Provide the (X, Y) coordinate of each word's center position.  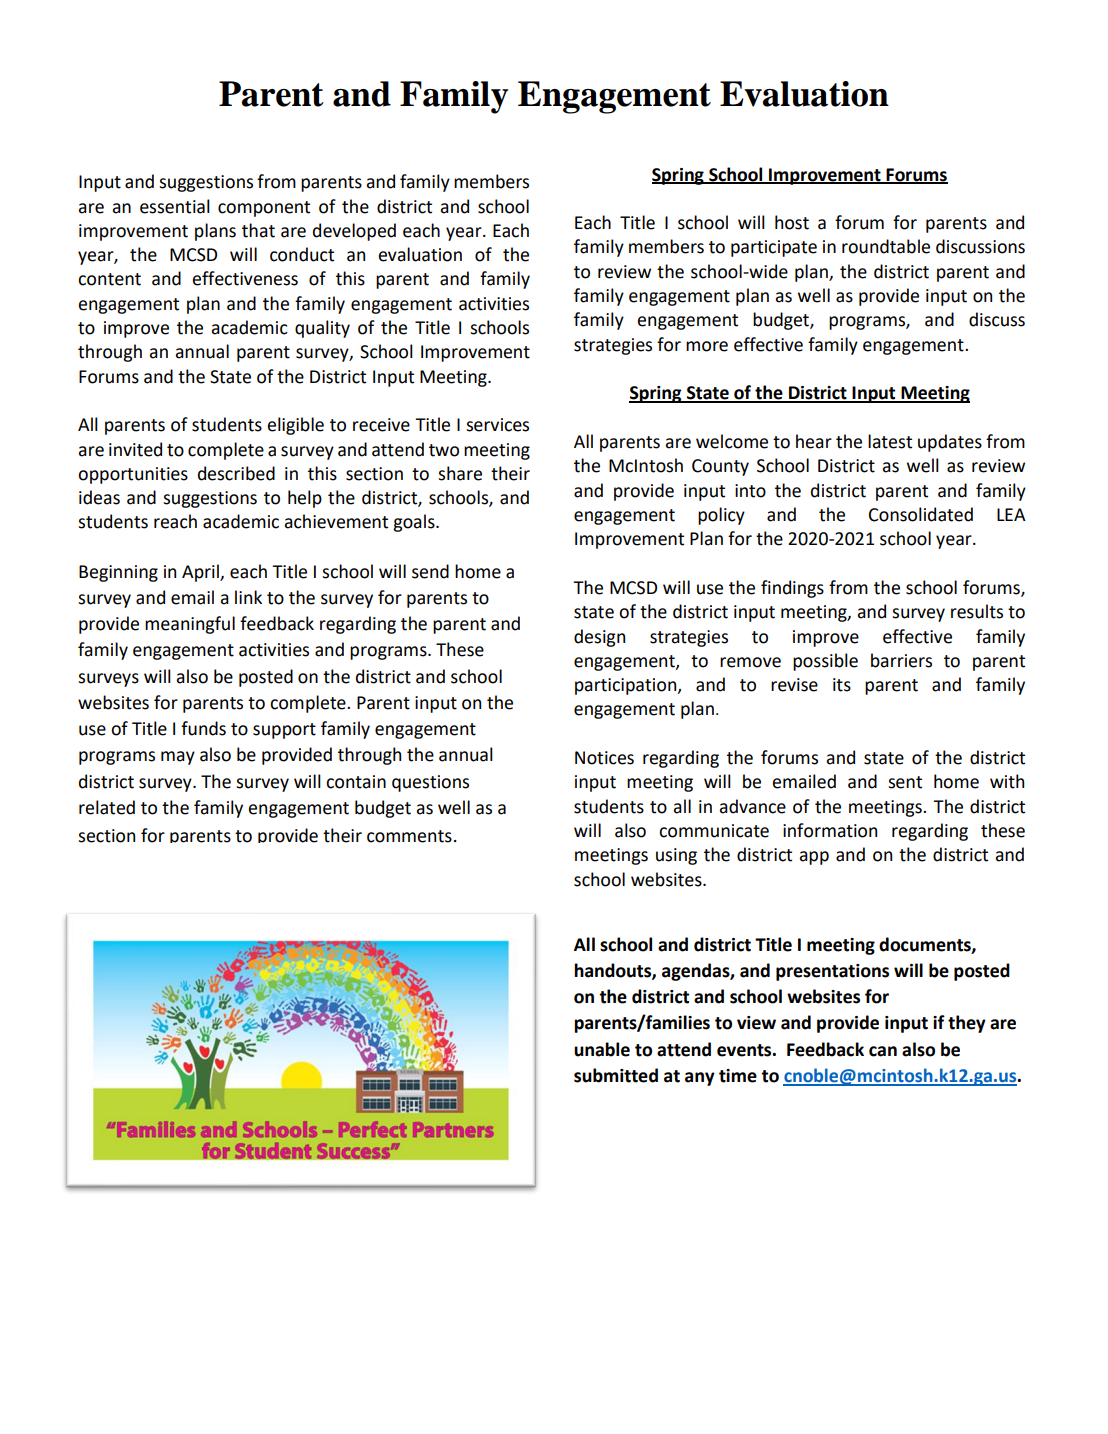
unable (602, 1049)
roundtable (886, 246)
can (883, 1051)
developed (354, 232)
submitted (616, 1075)
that (258, 230)
